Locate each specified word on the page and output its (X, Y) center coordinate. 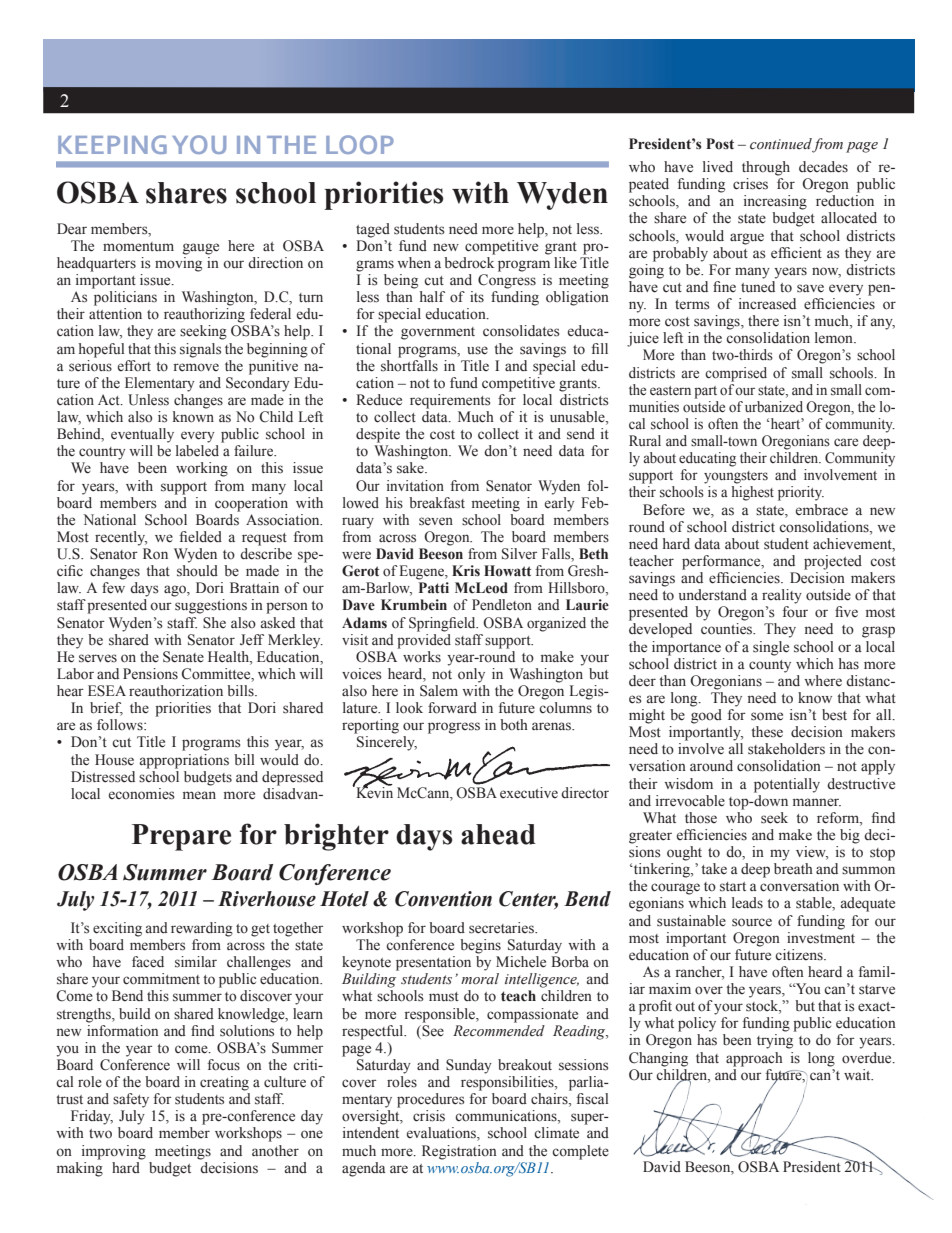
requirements (450, 401)
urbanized (774, 407)
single (771, 648)
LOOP (360, 144)
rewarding (202, 929)
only (471, 675)
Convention (443, 899)
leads (747, 902)
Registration (459, 1152)
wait (858, 1074)
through (766, 168)
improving (114, 1152)
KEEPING (112, 144)
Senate (183, 657)
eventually (142, 435)
